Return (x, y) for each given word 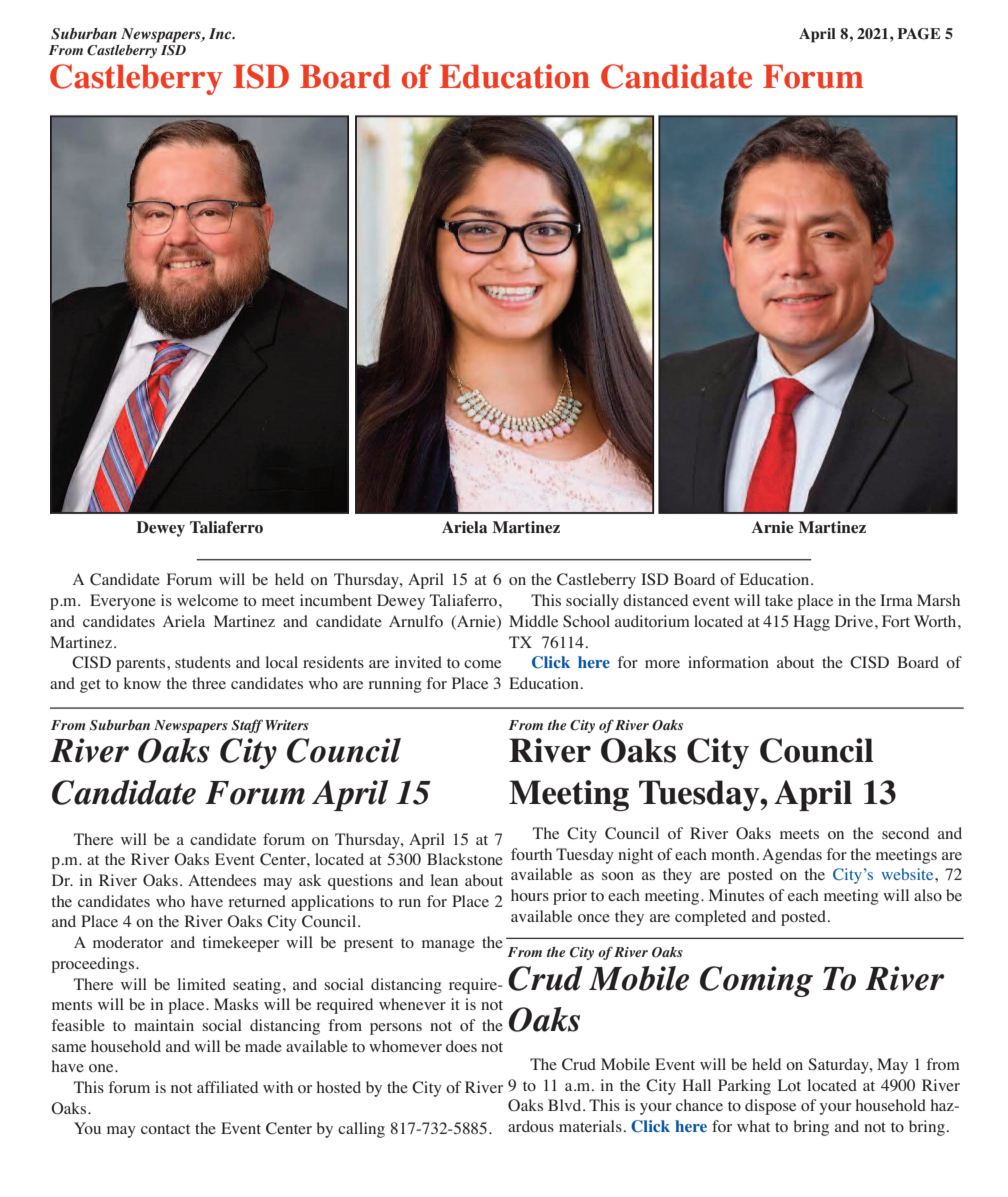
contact (165, 1129)
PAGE (919, 34)
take (779, 600)
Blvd (566, 1105)
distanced (655, 600)
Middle (533, 621)
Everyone (123, 602)
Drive (855, 621)
